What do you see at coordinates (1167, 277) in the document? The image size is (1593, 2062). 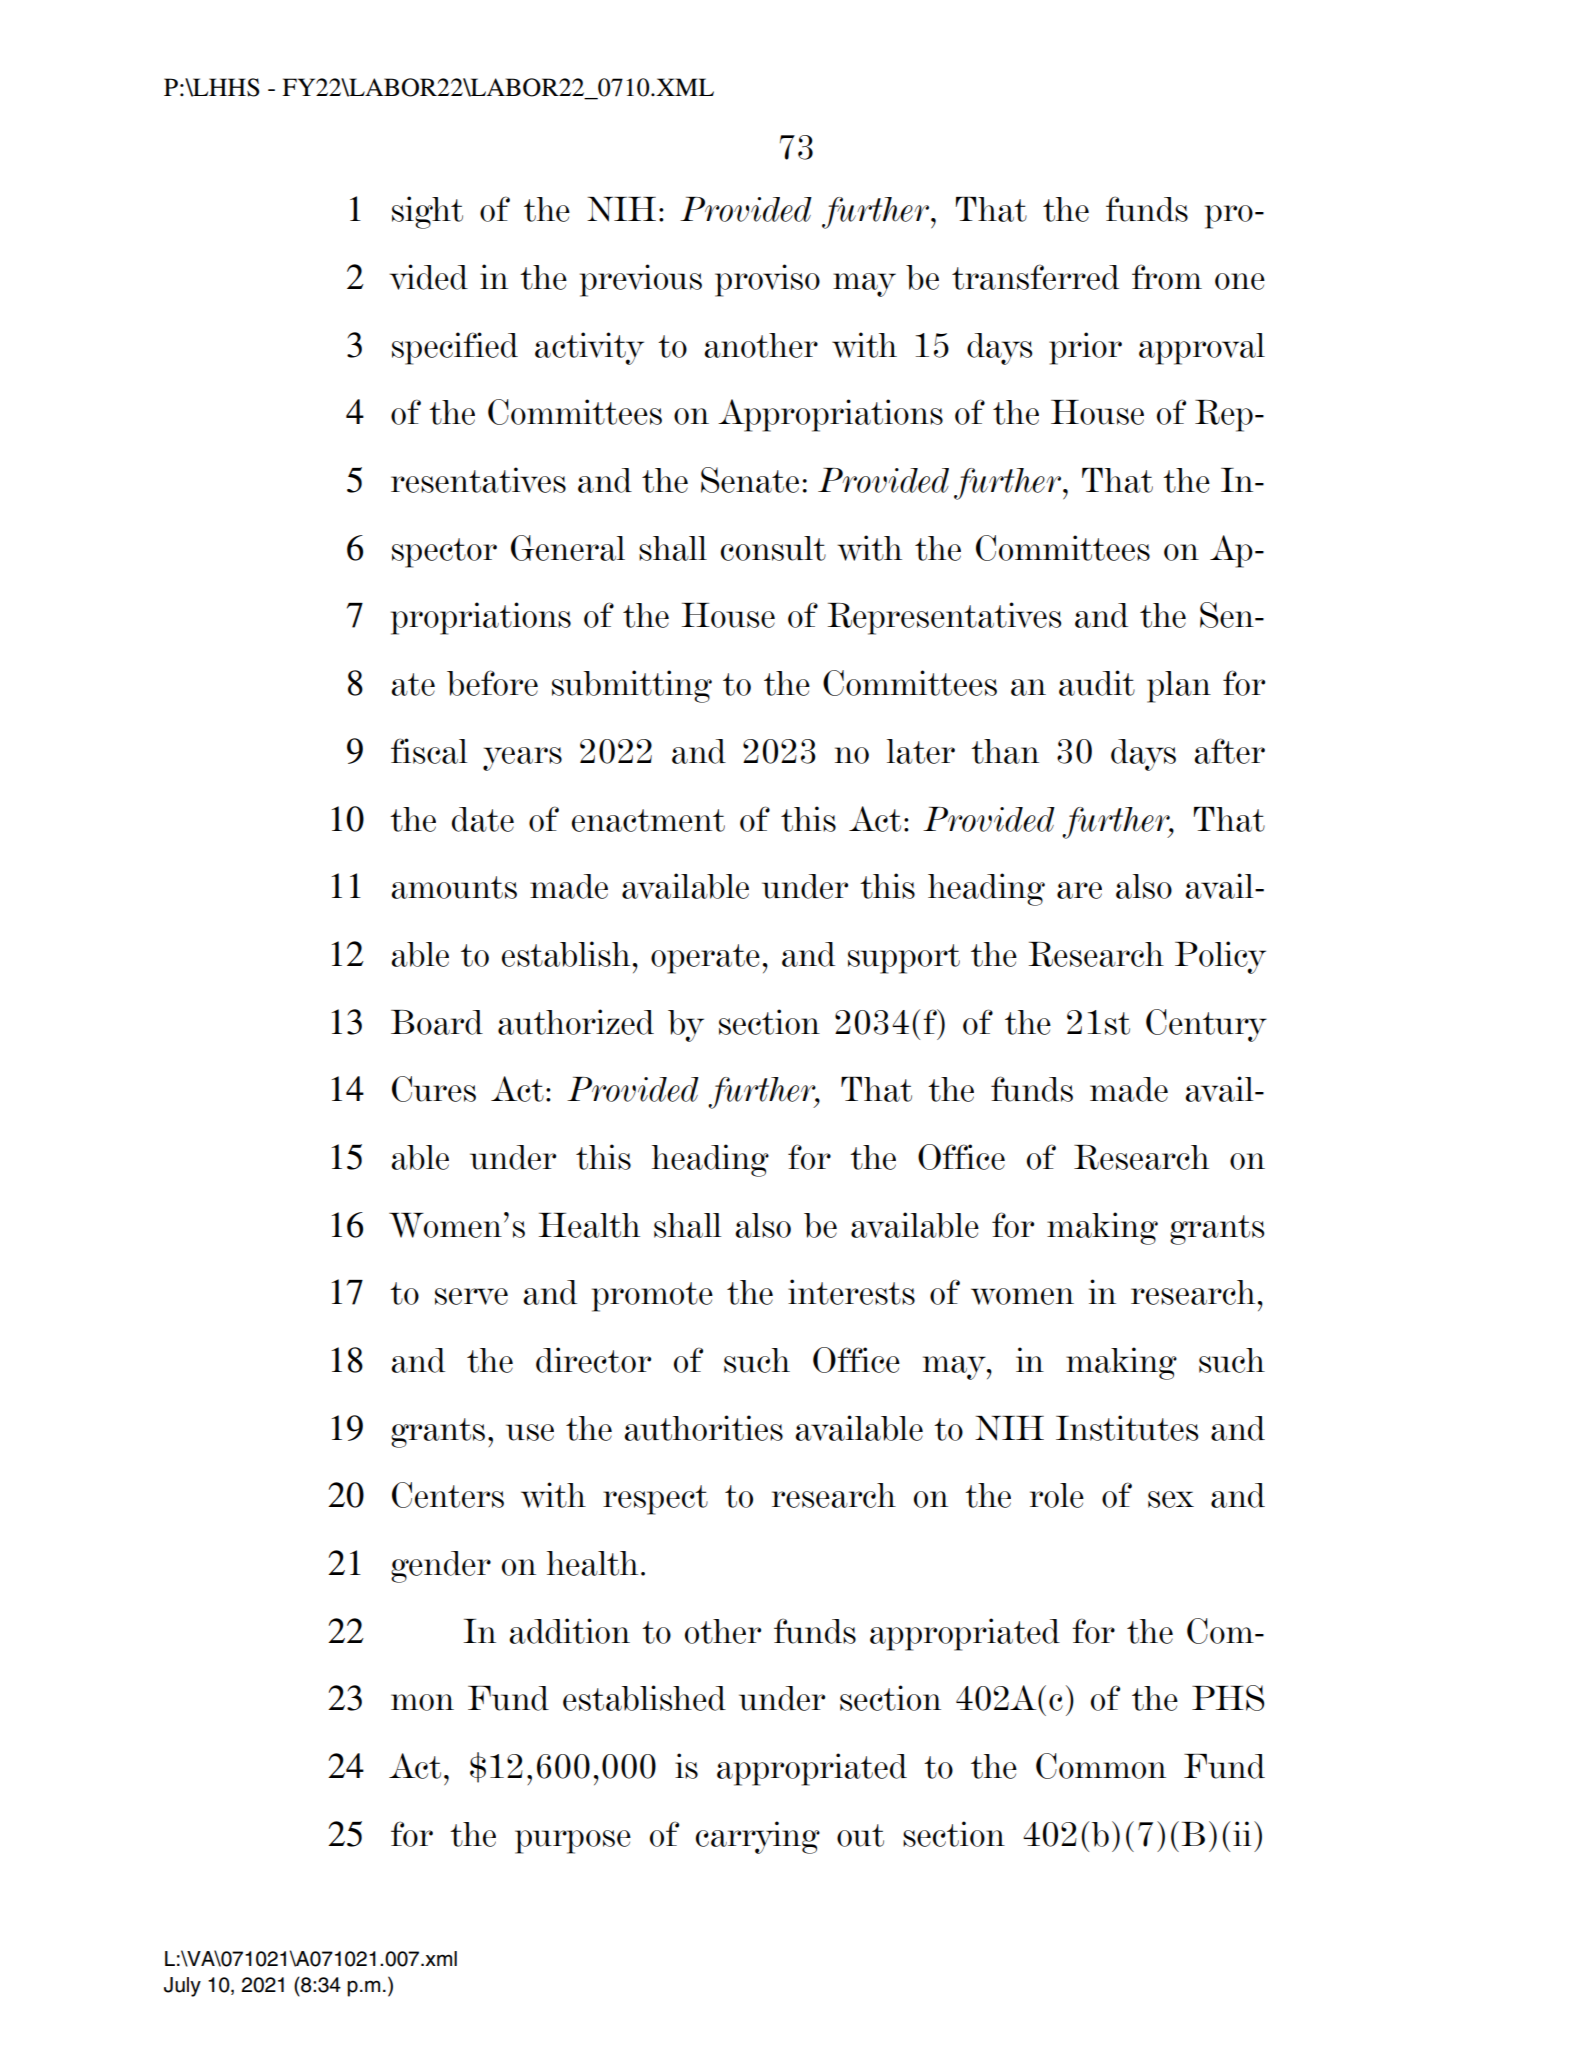 I see `from` at bounding box center [1167, 277].
